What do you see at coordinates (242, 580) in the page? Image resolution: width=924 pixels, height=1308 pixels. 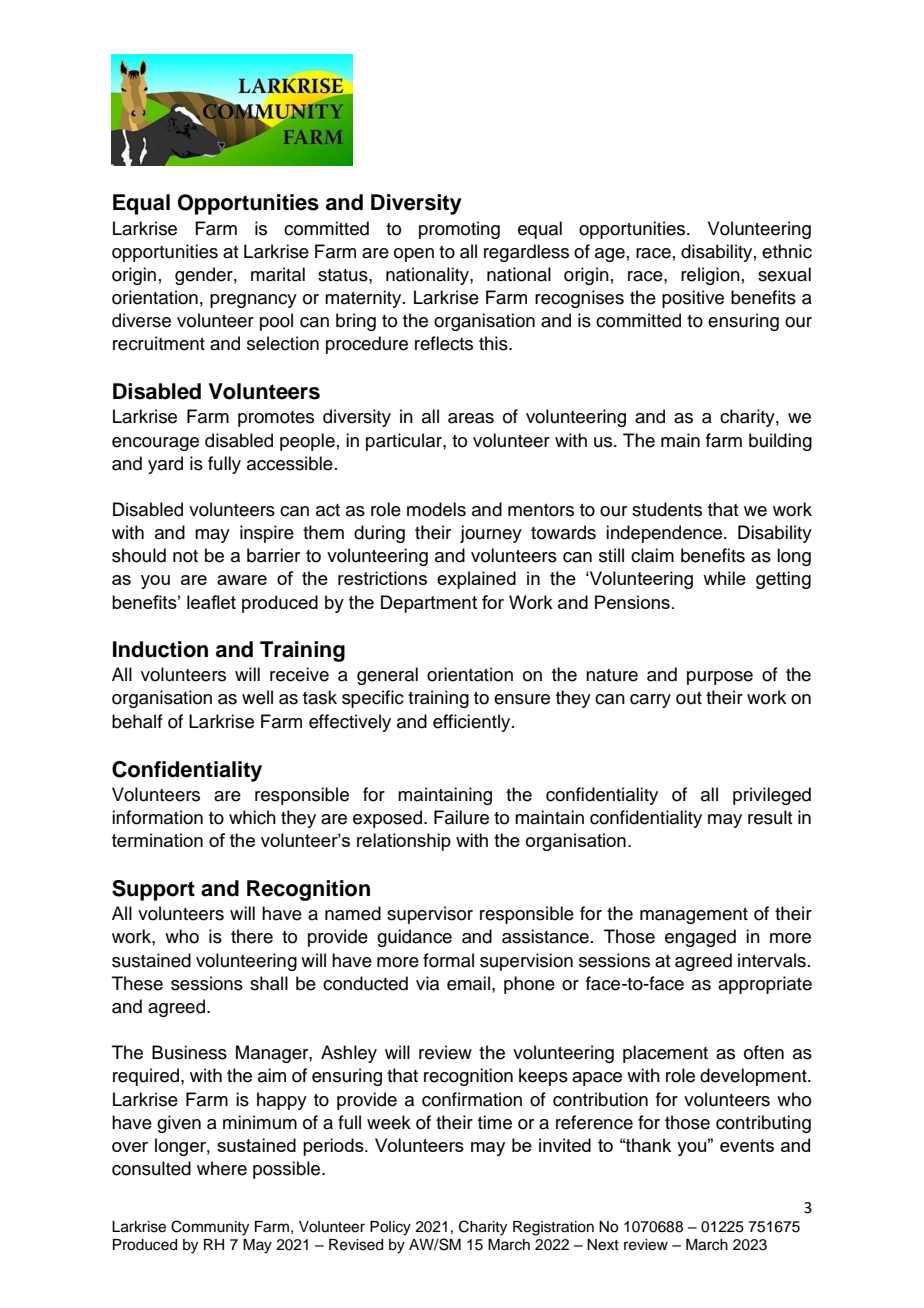 I see `aware` at bounding box center [242, 580].
